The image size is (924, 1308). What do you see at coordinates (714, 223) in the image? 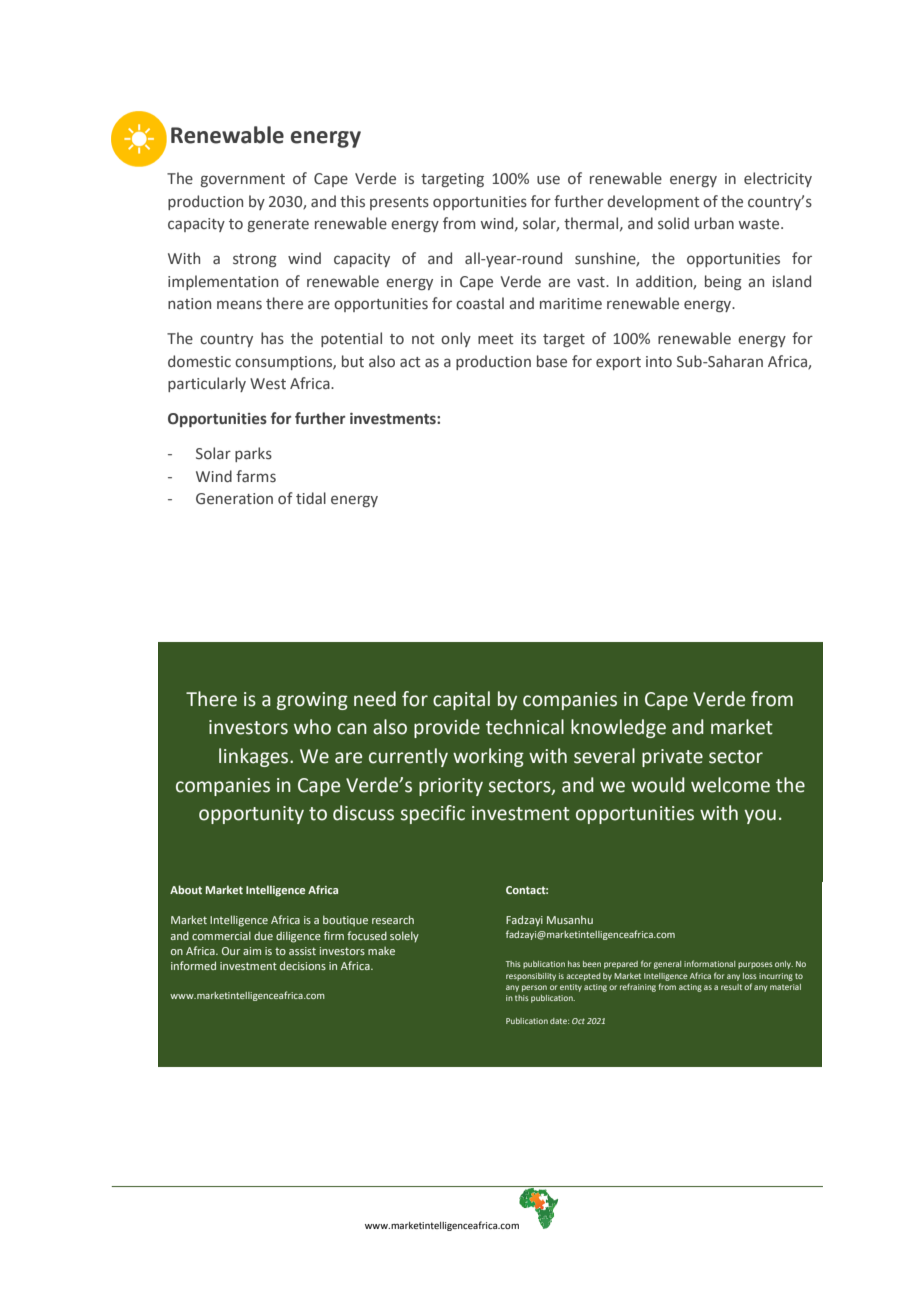
I see `urban` at bounding box center [714, 223].
